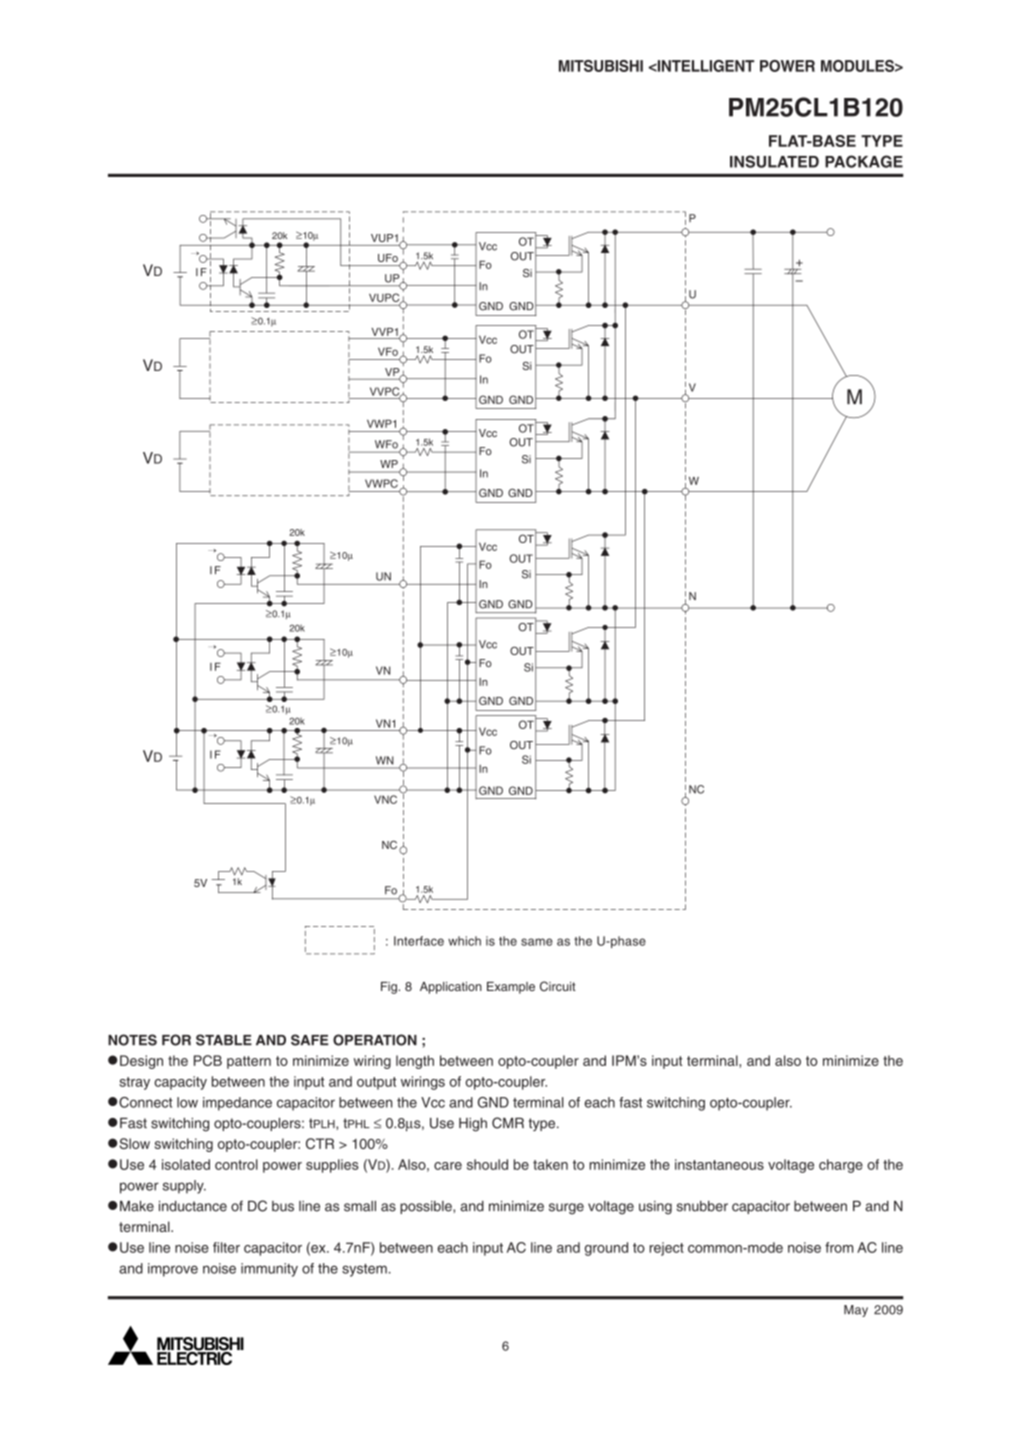 Image resolution: width=1011 pixels, height=1430 pixels. Describe the element at coordinates (451, 988) in the page. I see `Application` at that location.
